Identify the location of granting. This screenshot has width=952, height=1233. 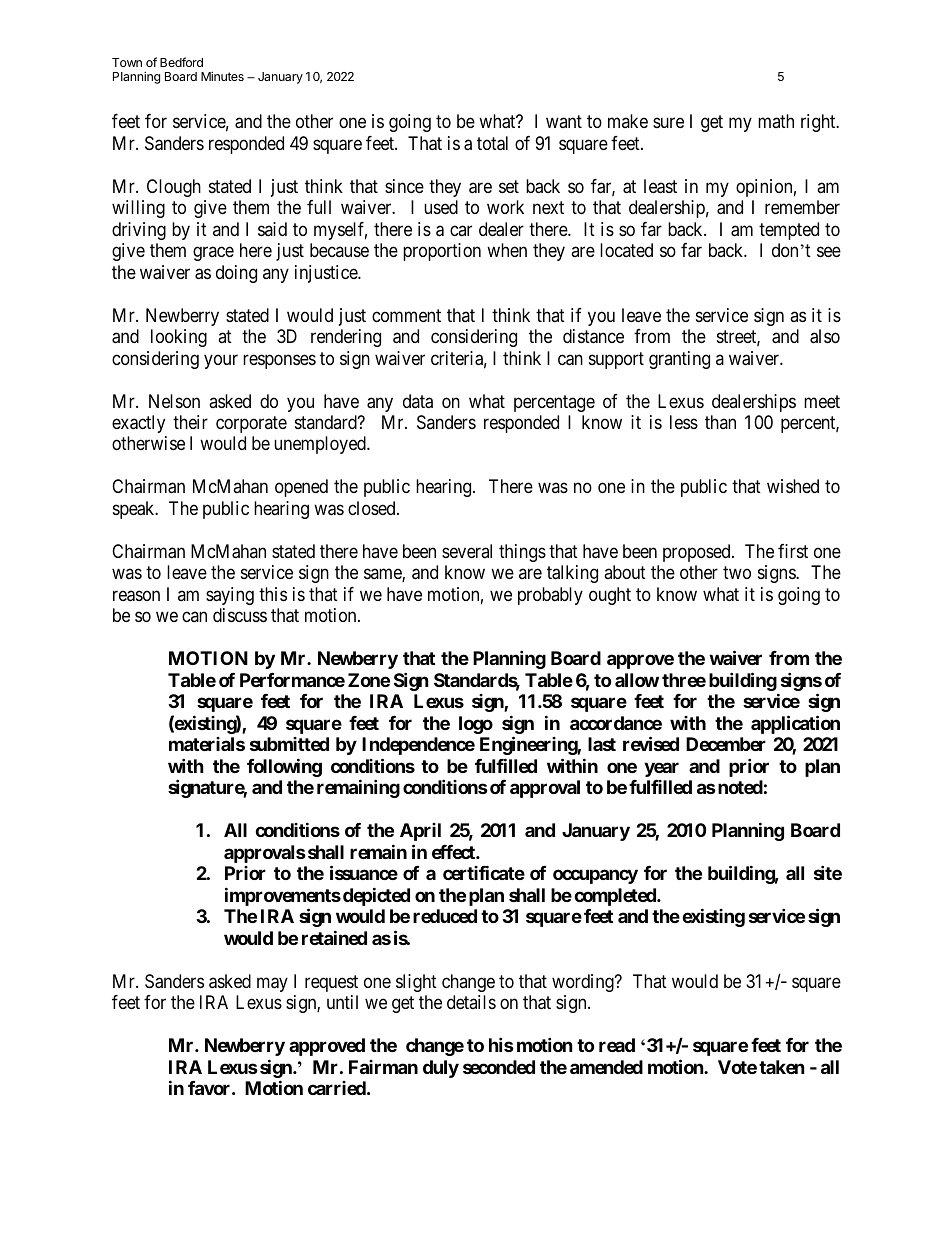
(679, 360).
